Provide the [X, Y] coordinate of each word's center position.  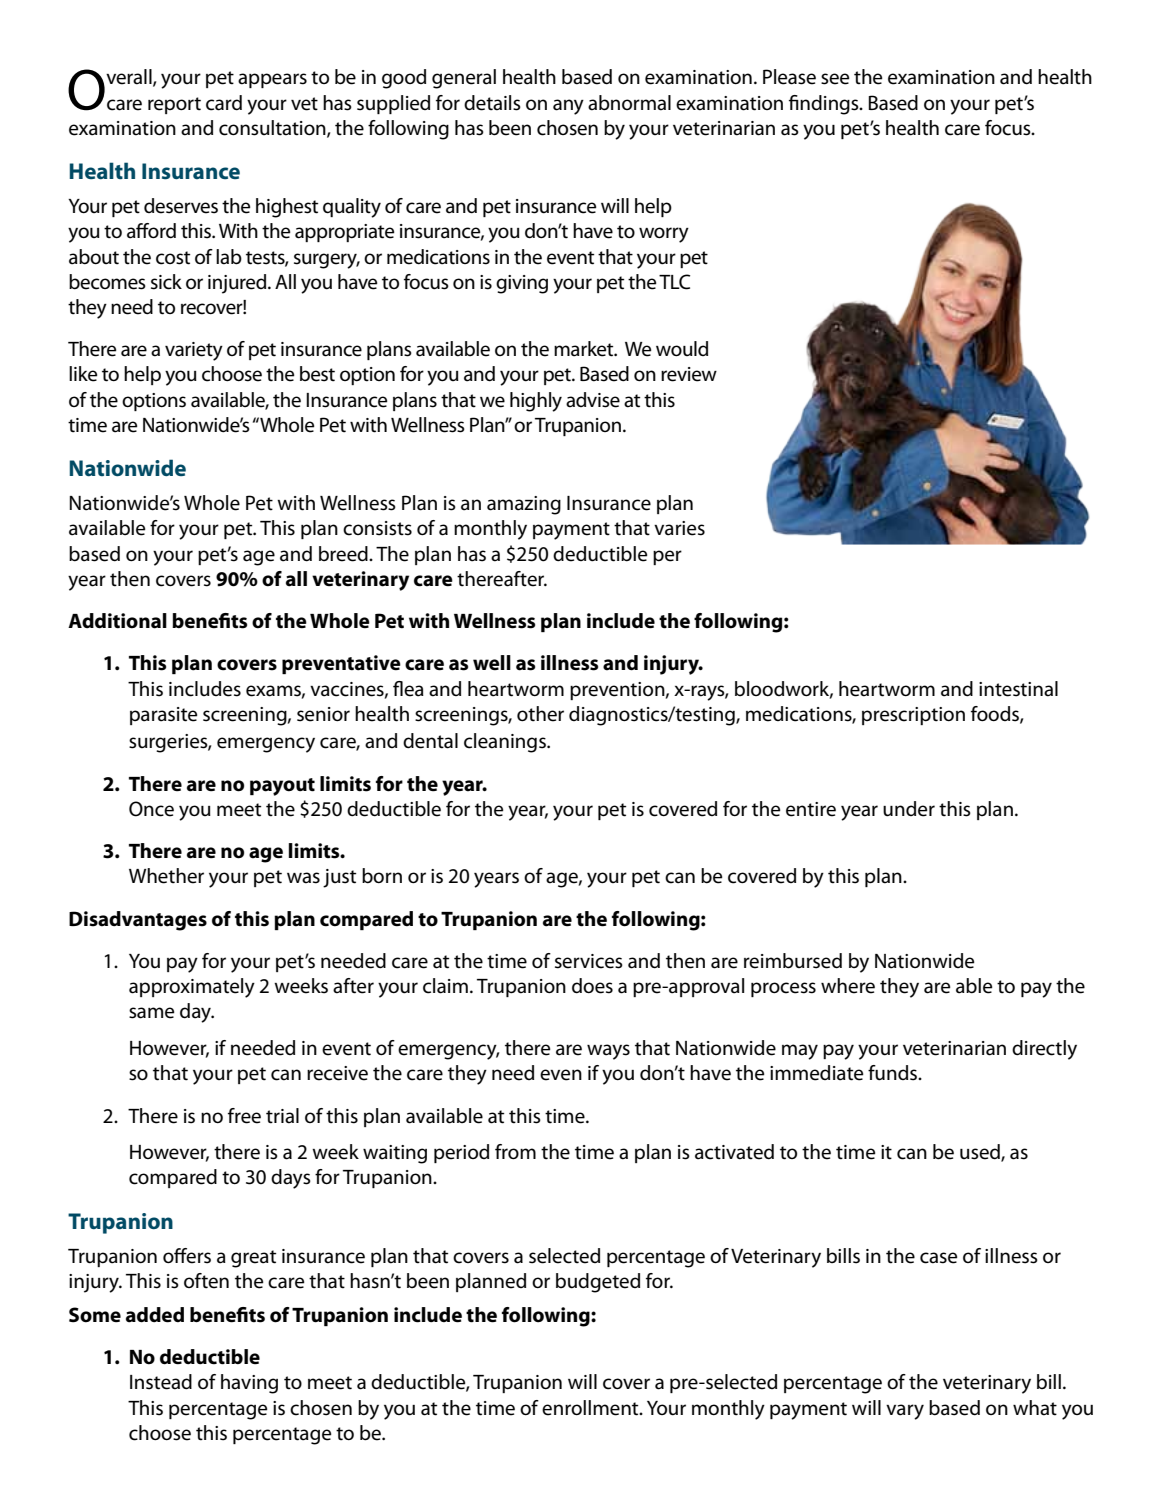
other [540, 714]
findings [825, 105]
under [909, 809]
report [174, 105]
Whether [166, 876]
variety [194, 351]
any [568, 107]
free [244, 1116]
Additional [117, 621]
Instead [161, 1382]
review [689, 374]
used [981, 1153]
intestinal [1018, 689]
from [515, 1152]
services [589, 961]
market [585, 349]
